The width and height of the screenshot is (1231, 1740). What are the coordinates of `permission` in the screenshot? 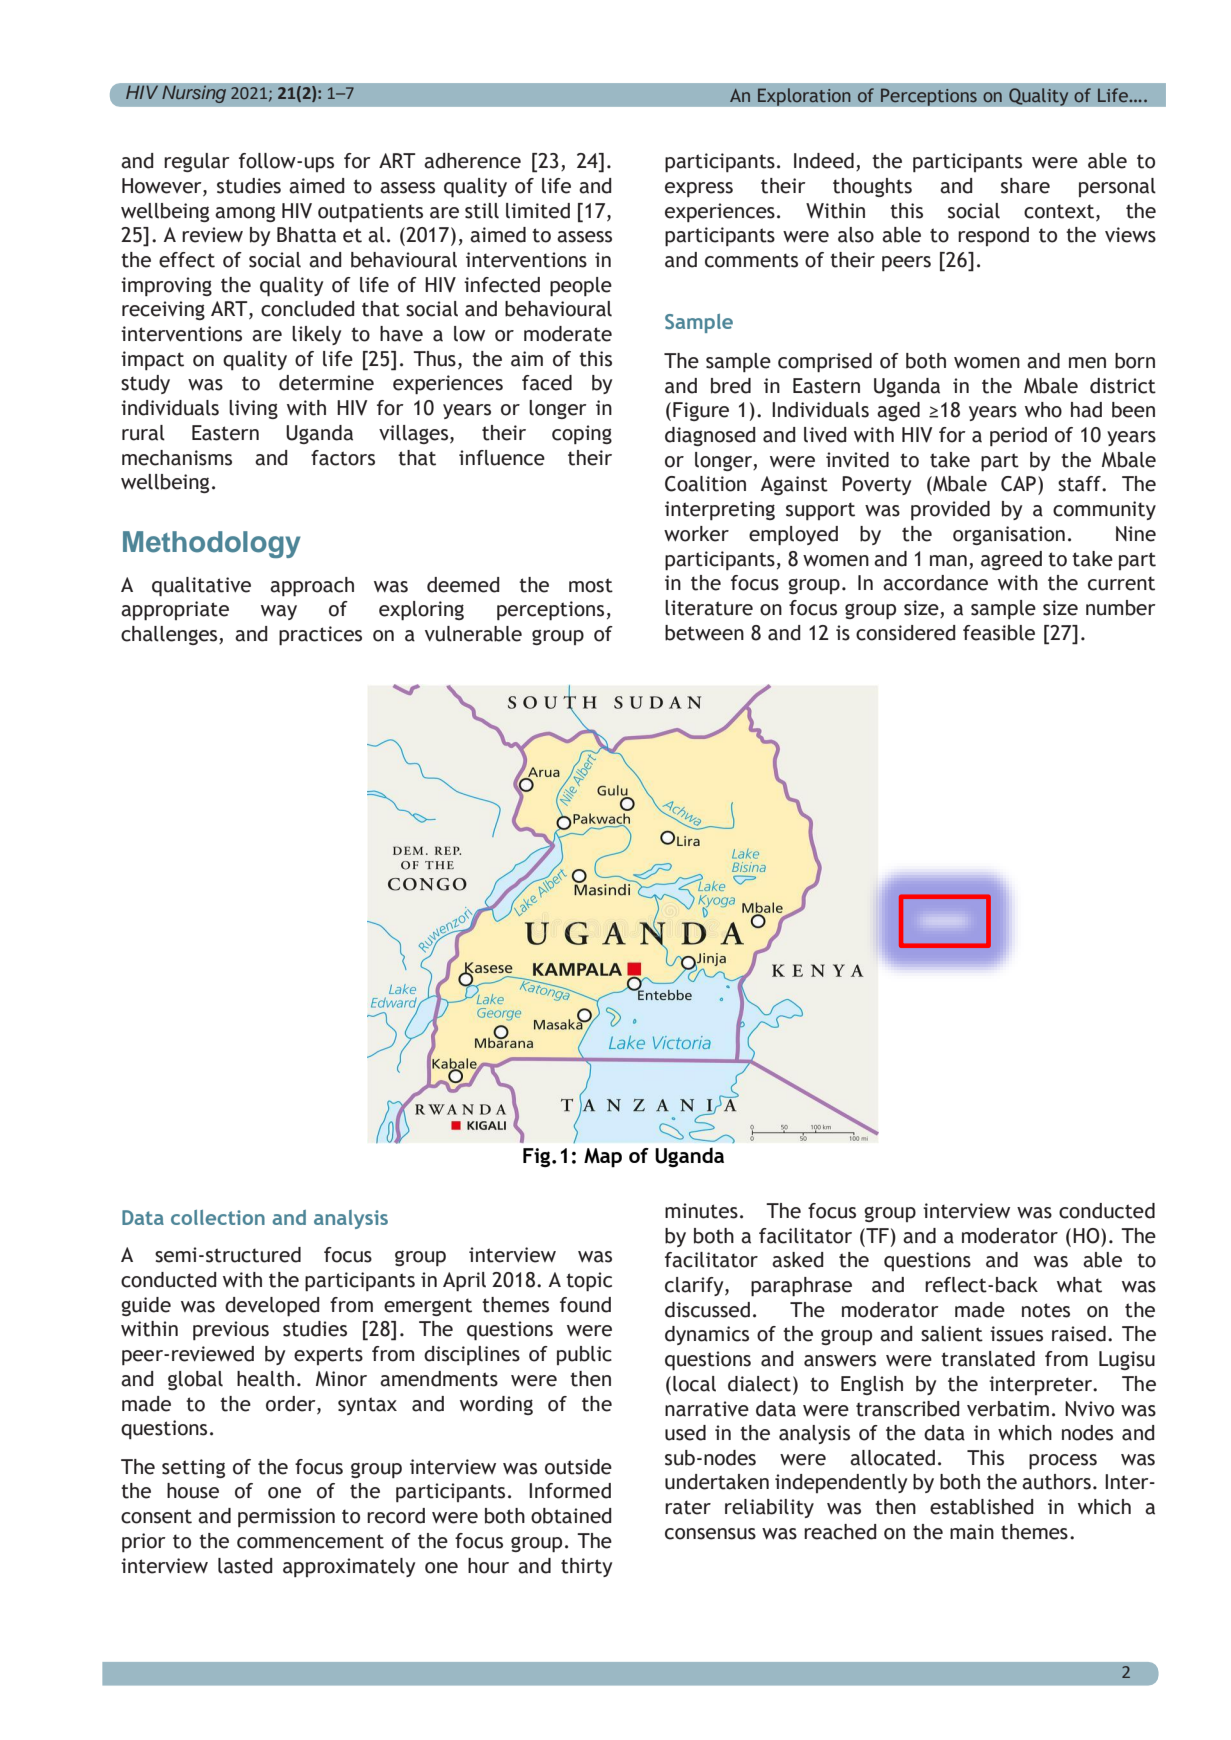 It's located at (286, 1517).
